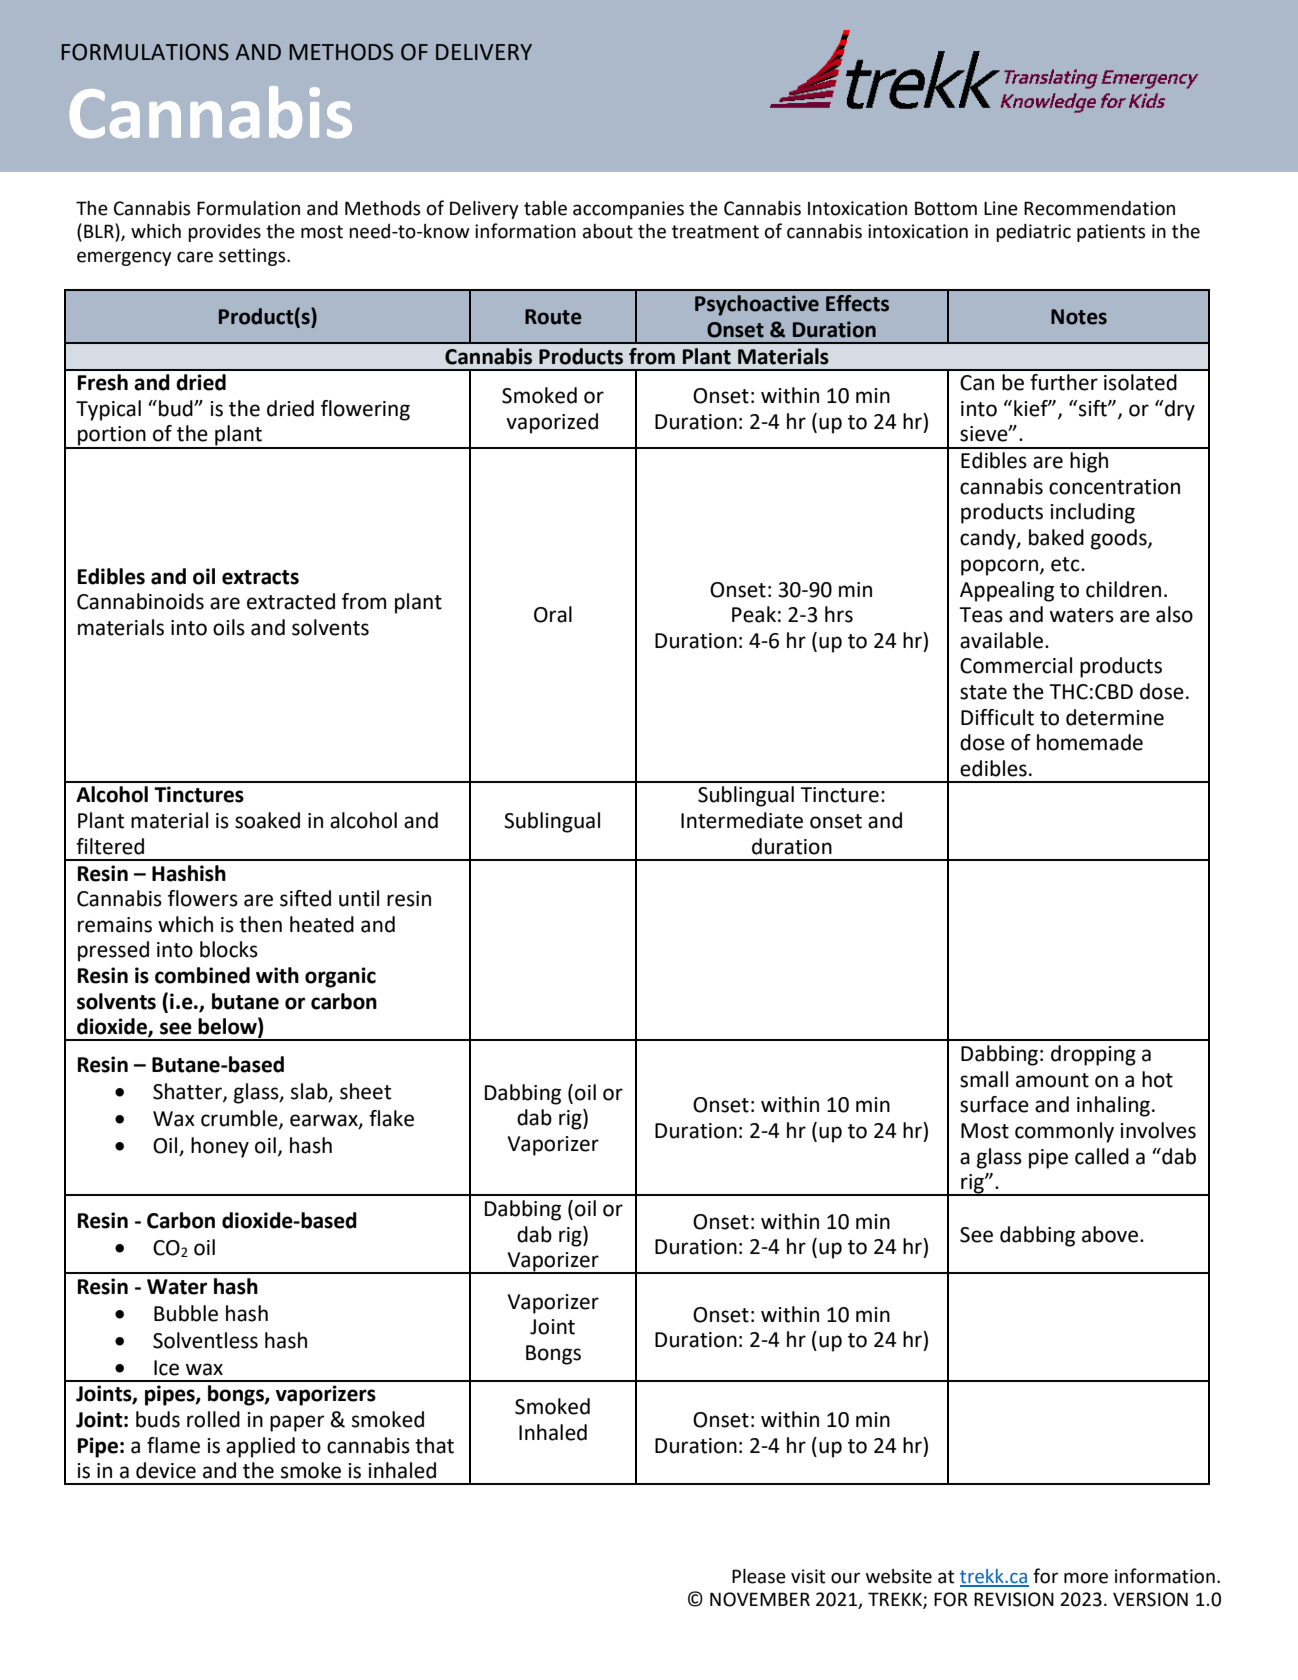 This page has height=1680, width=1298. I want to click on oils, so click(229, 627).
